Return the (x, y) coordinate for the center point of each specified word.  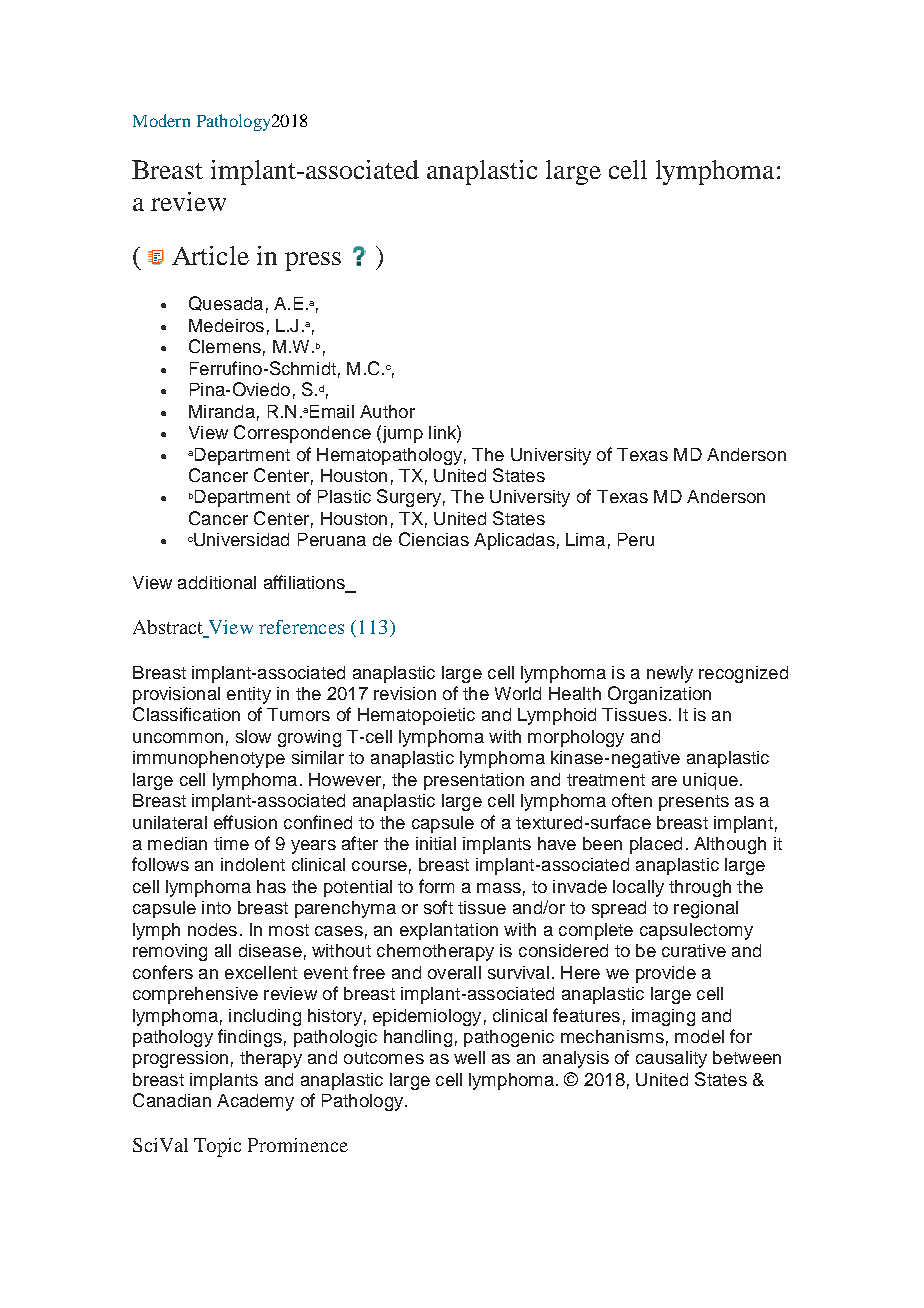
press (313, 261)
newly (670, 674)
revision (405, 693)
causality (671, 1059)
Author (387, 411)
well (469, 1057)
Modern (161, 120)
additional (217, 582)
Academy (255, 1102)
